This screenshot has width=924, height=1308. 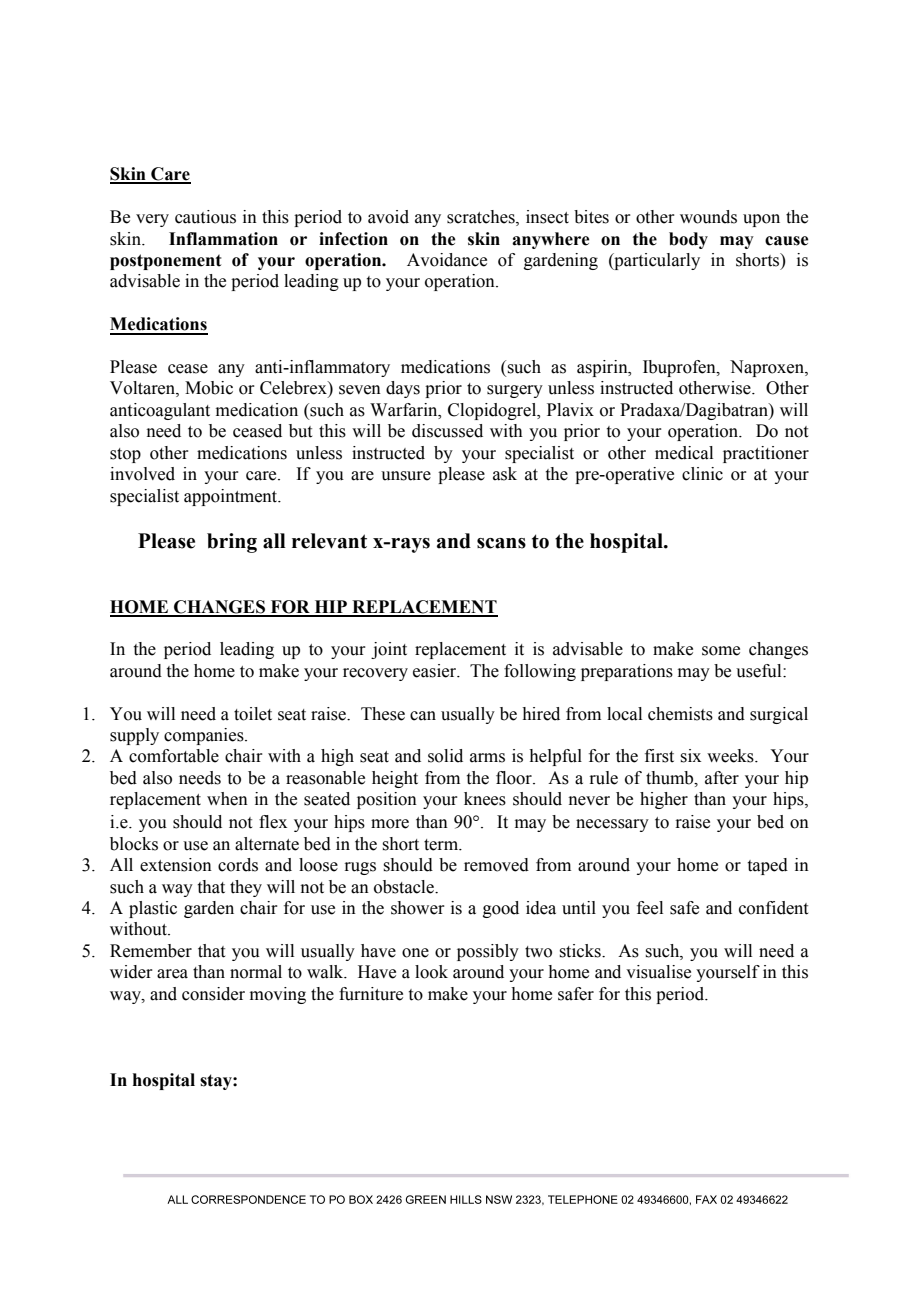 I want to click on joint, so click(x=389, y=650).
